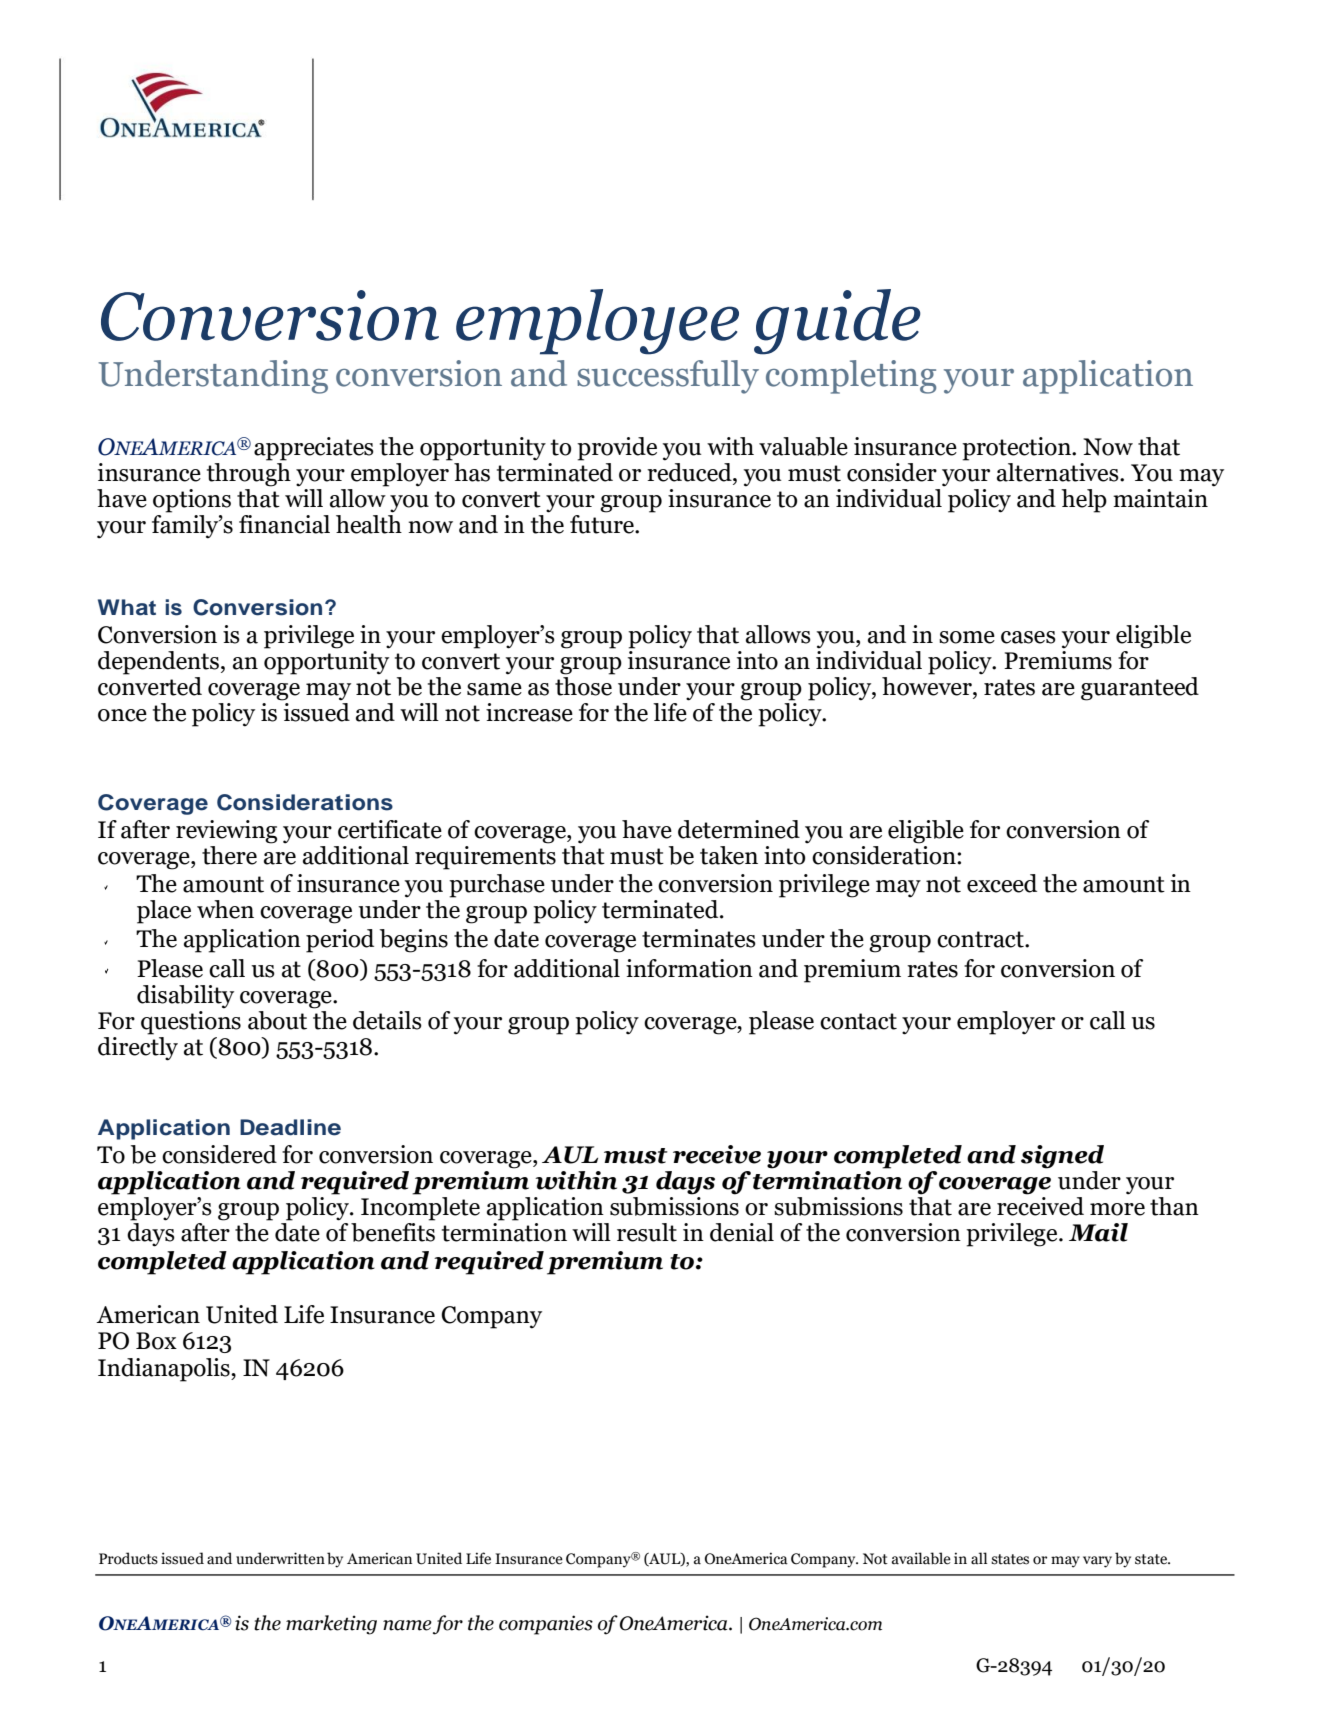 The height and width of the image is (1718, 1328). I want to click on future, so click(603, 523).
